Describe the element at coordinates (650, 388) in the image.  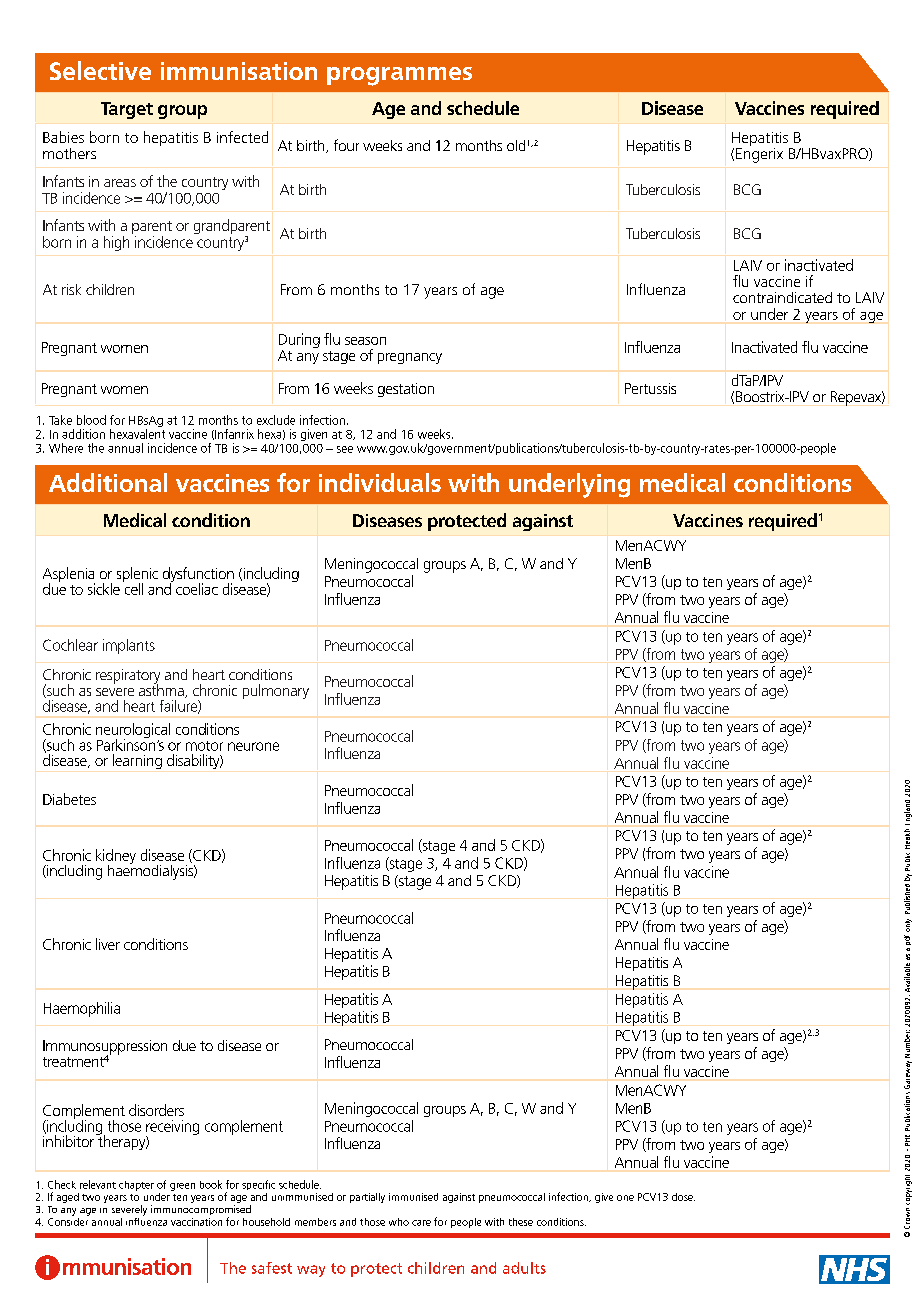
I see `Pertussis` at that location.
